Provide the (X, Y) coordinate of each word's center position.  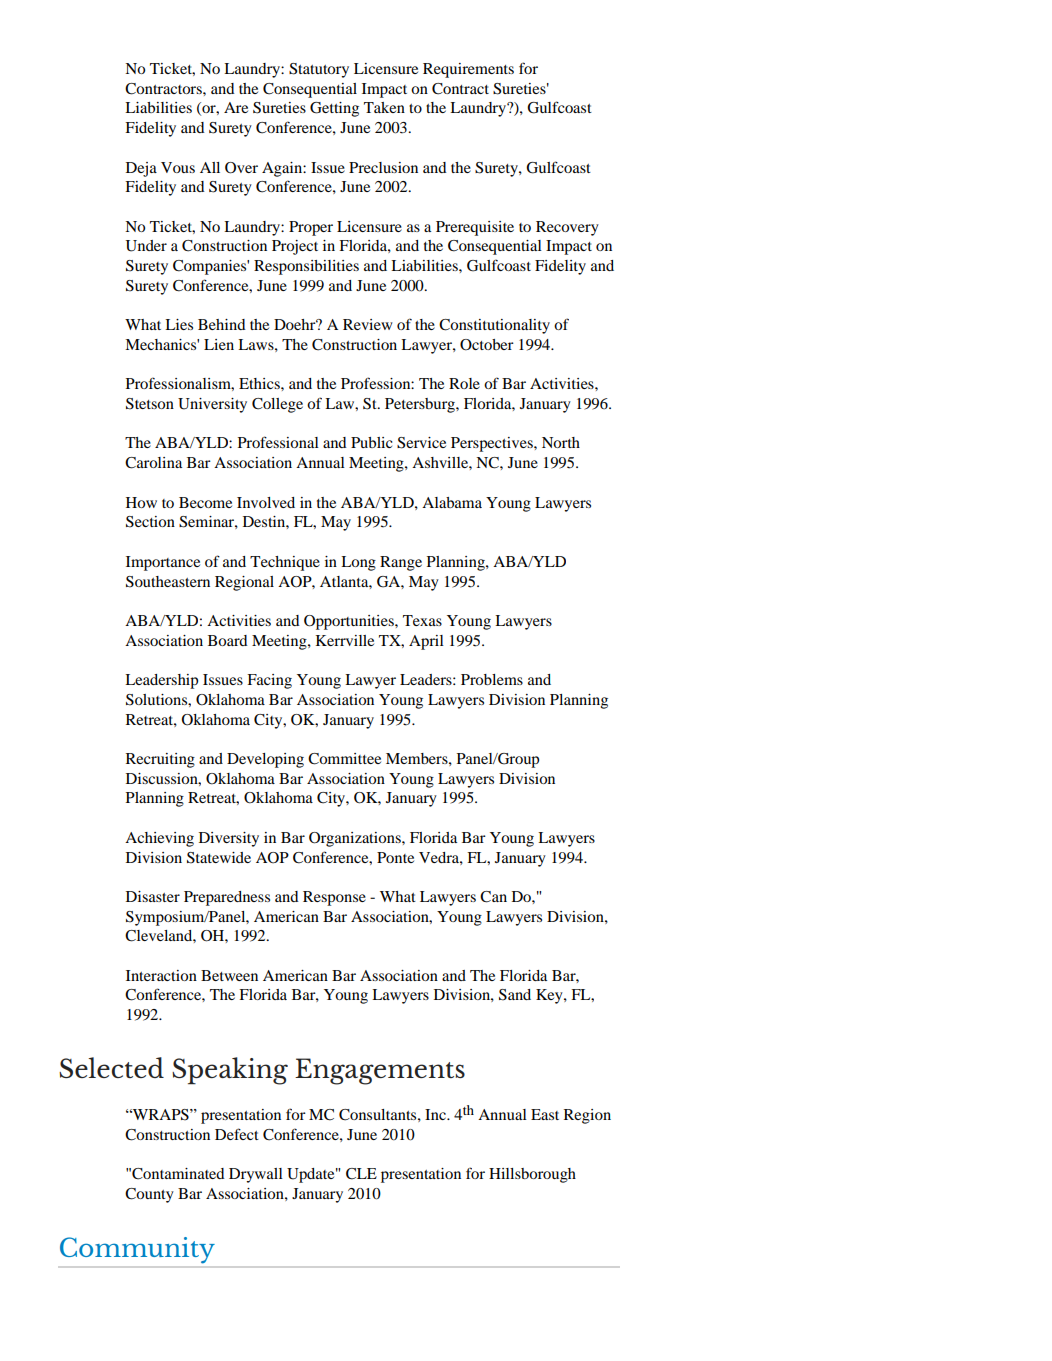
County (149, 1195)
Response (334, 898)
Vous (178, 167)
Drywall (256, 1175)
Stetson (150, 404)
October (487, 345)
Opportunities (350, 622)
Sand (515, 995)
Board (228, 640)
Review (368, 324)
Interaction (161, 975)
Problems (492, 679)
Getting (334, 109)
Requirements (468, 70)
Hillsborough (532, 1175)
